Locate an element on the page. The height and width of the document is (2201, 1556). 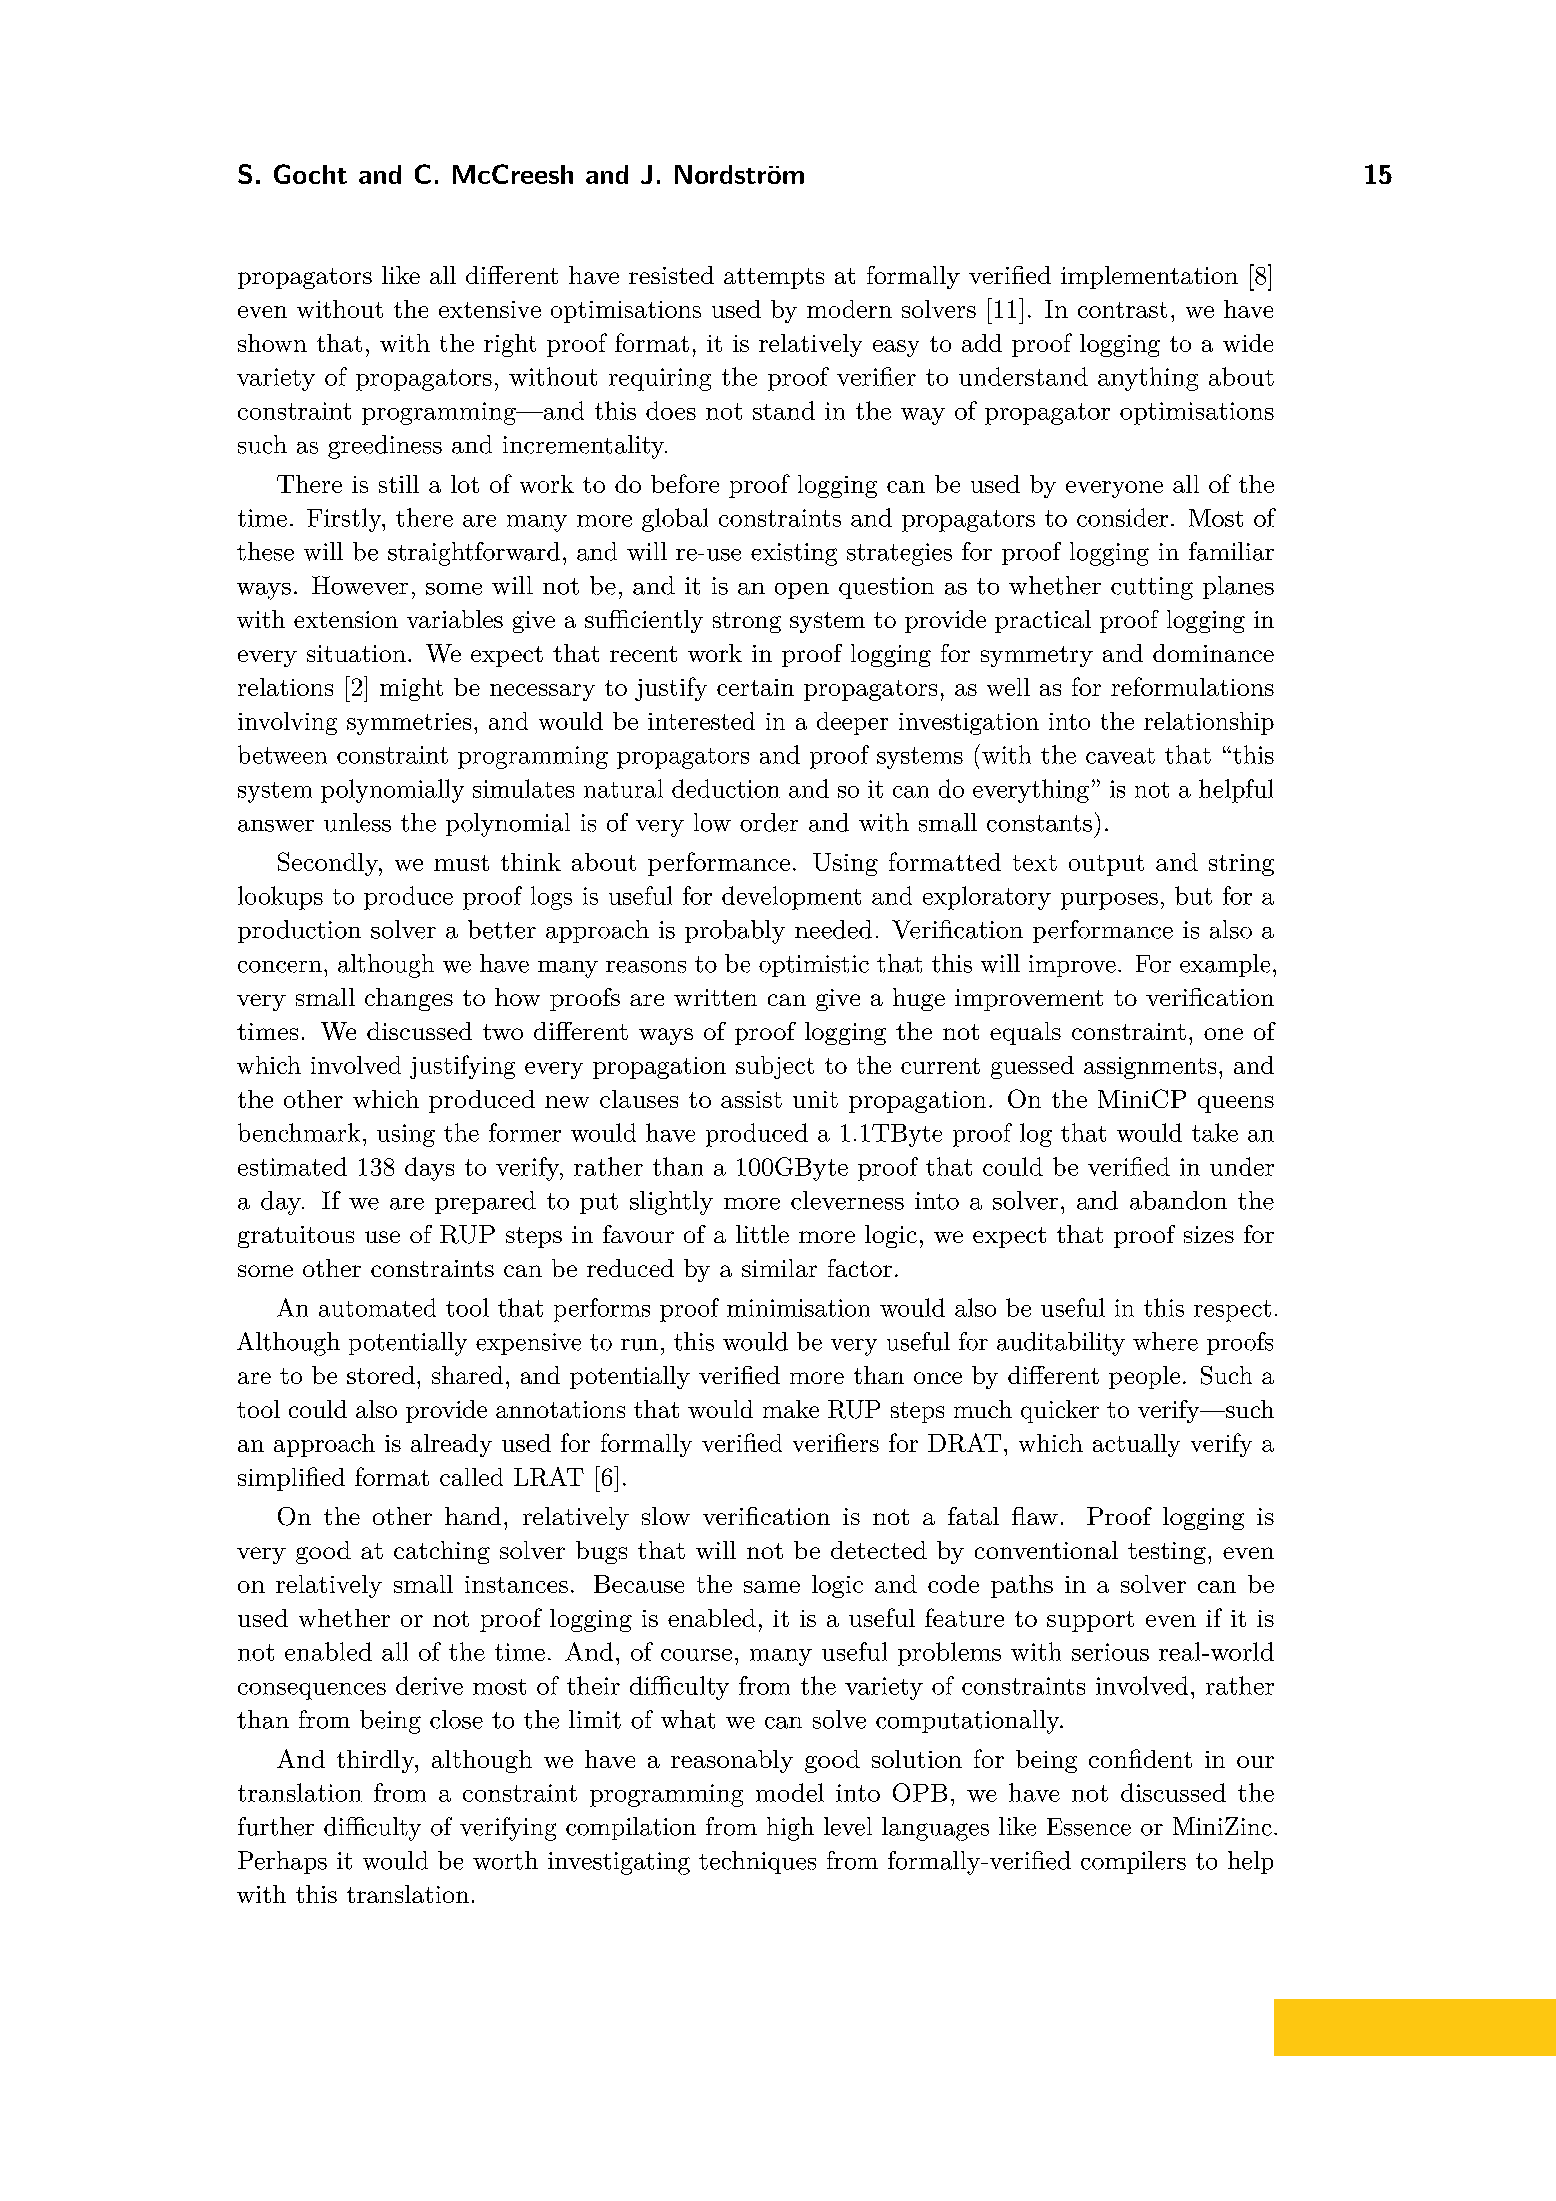
changes is located at coordinates (409, 999).
